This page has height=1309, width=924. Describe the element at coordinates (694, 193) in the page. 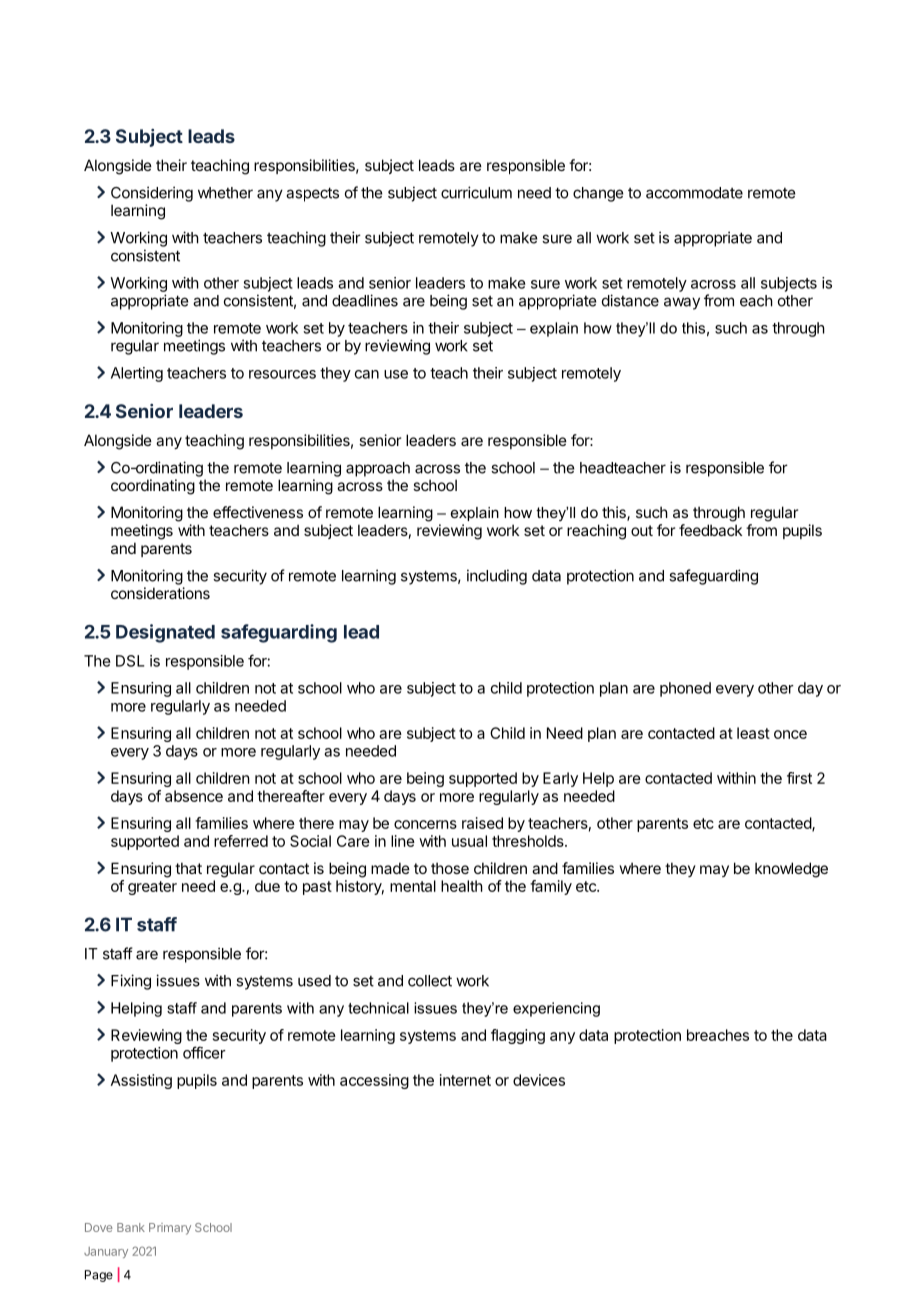

I see `accommodate` at that location.
